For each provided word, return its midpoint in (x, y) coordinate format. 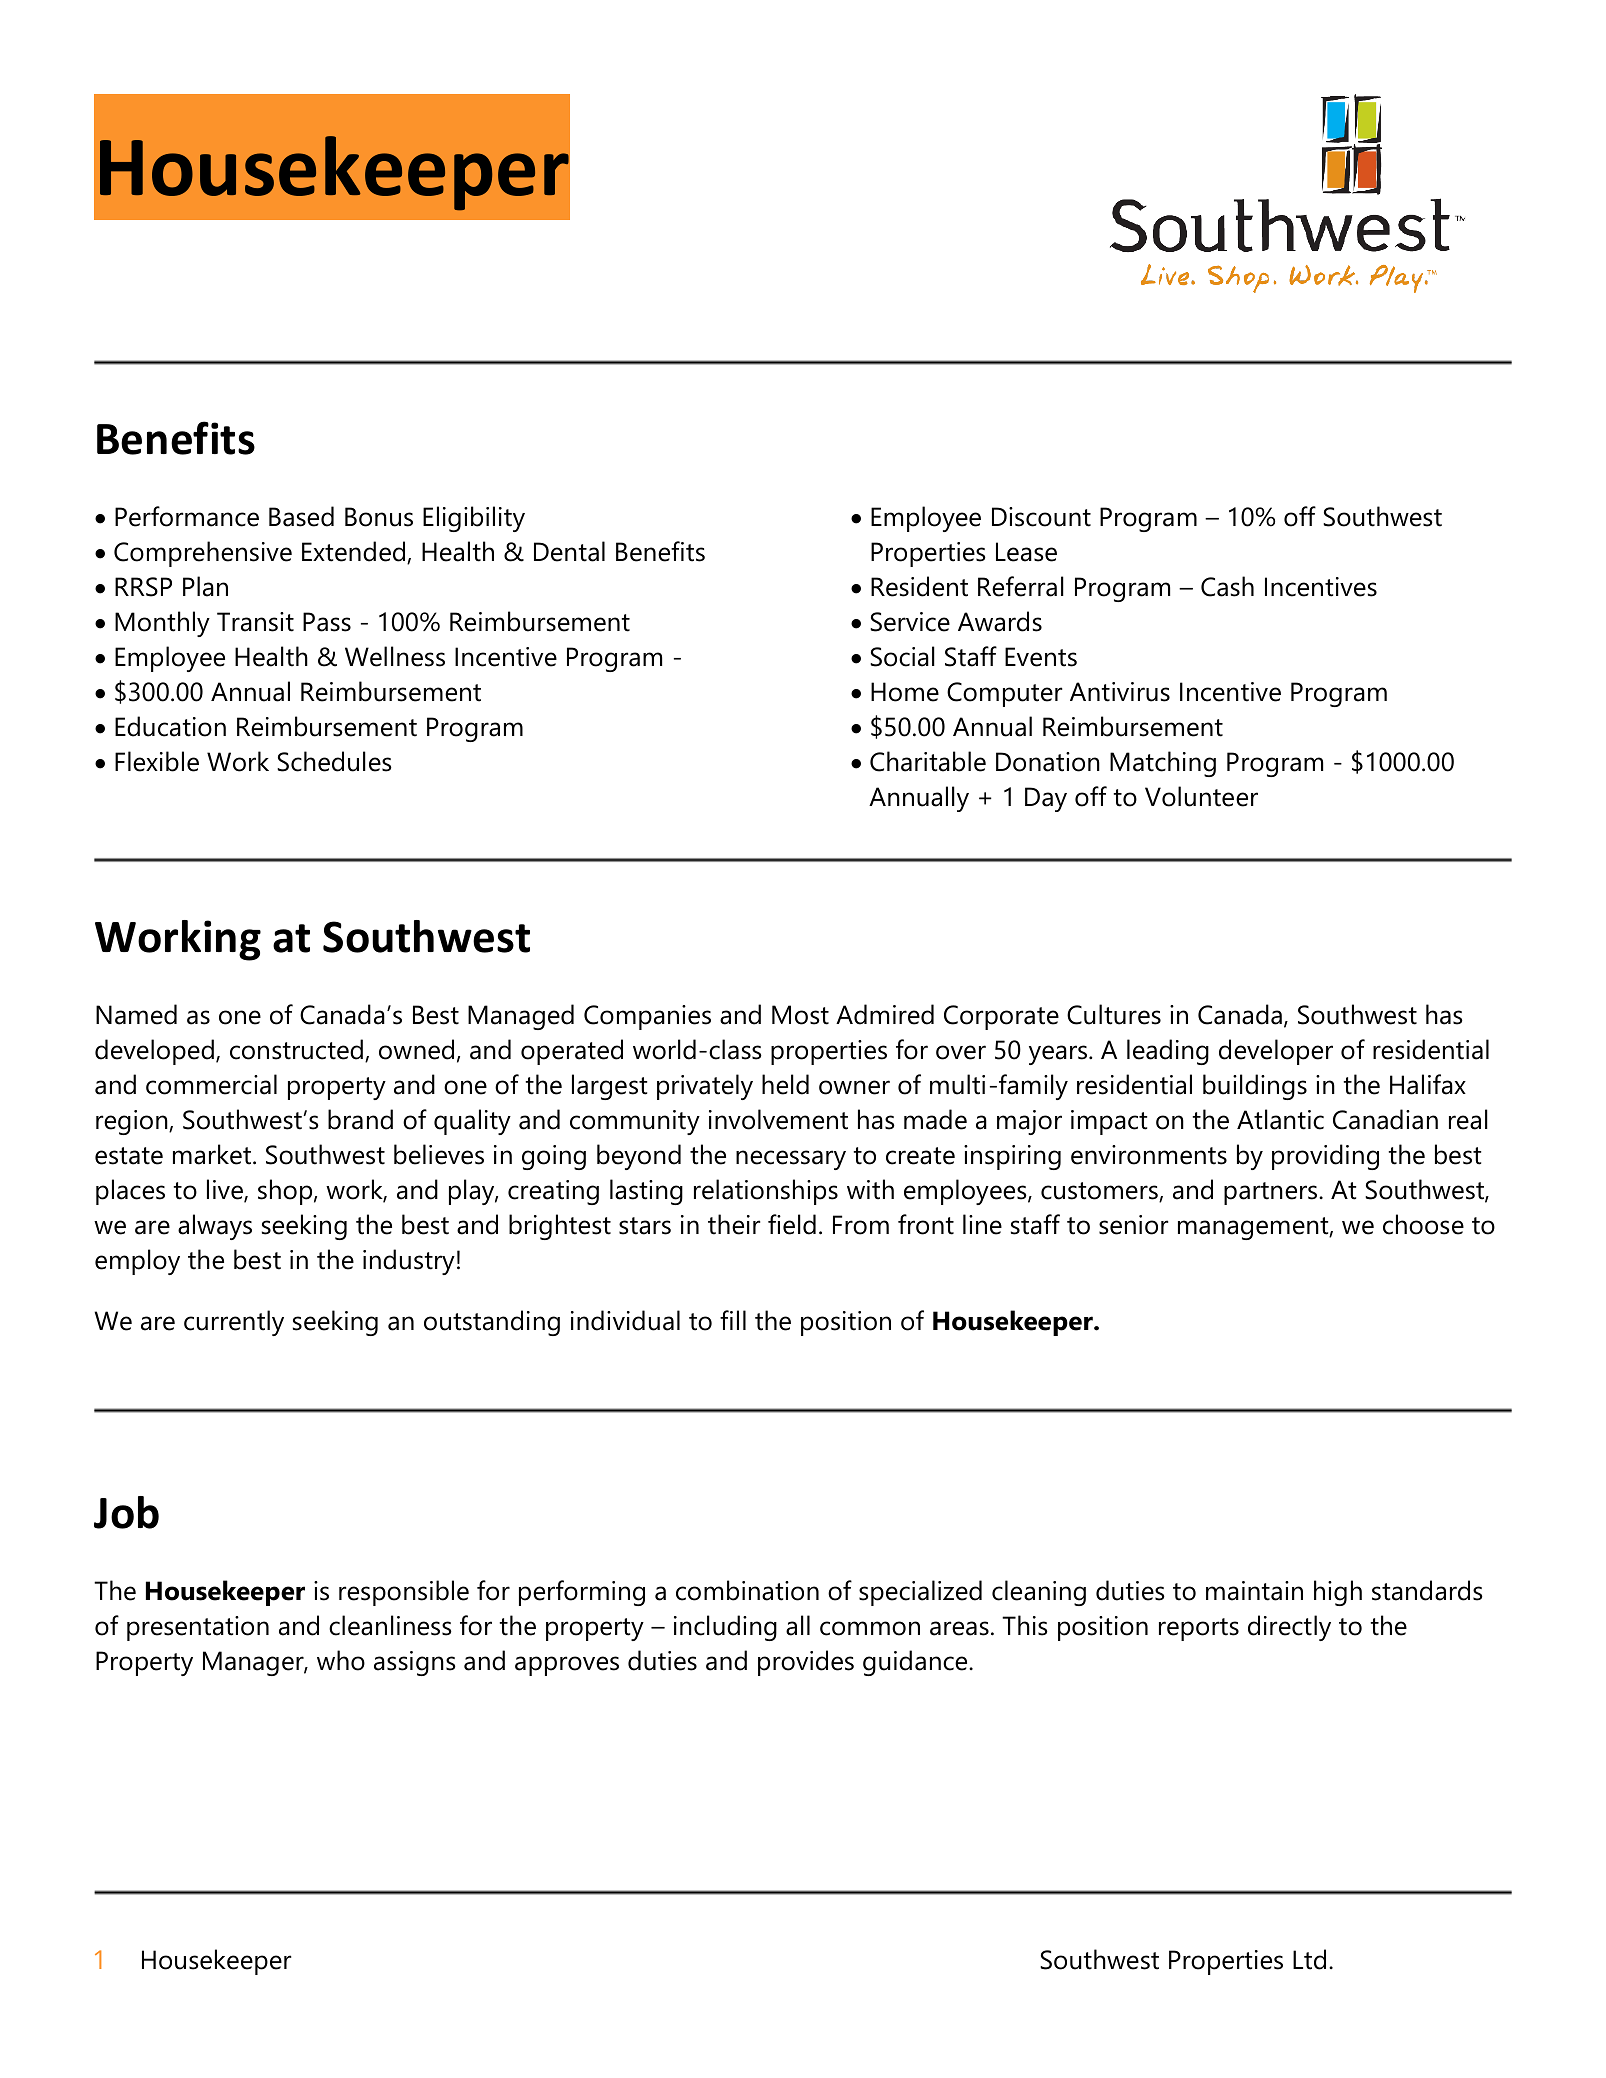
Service (910, 622)
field (792, 1224)
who (341, 1660)
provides (806, 1663)
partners (1272, 1193)
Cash (1227, 586)
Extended (355, 552)
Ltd (1309, 1959)
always (215, 1227)
